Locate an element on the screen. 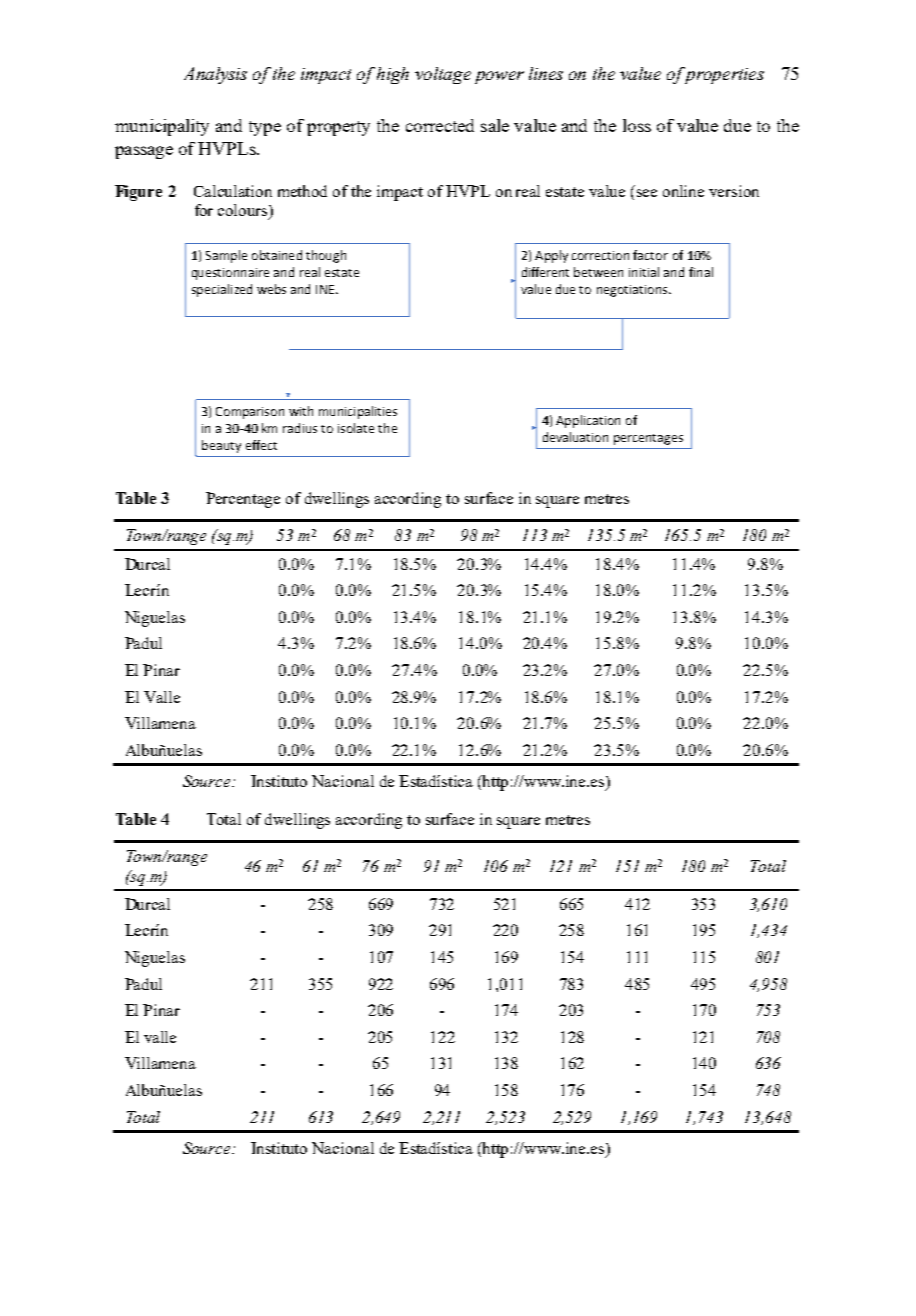 Image resolution: width=916 pixels, height=1316 pixels. Application is located at coordinates (588, 421).
